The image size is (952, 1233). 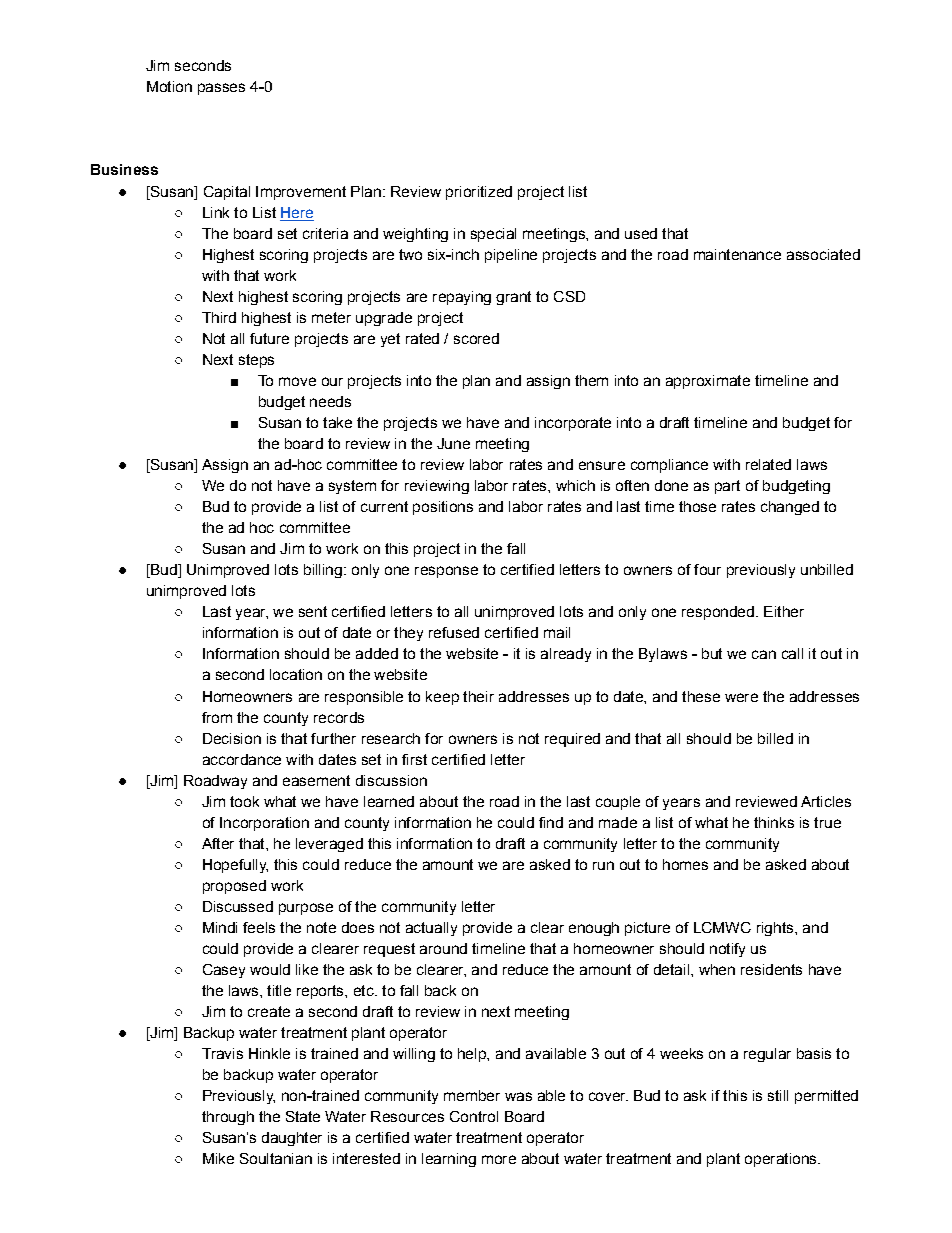 What do you see at coordinates (244, 801) in the page?
I see `took` at bounding box center [244, 801].
